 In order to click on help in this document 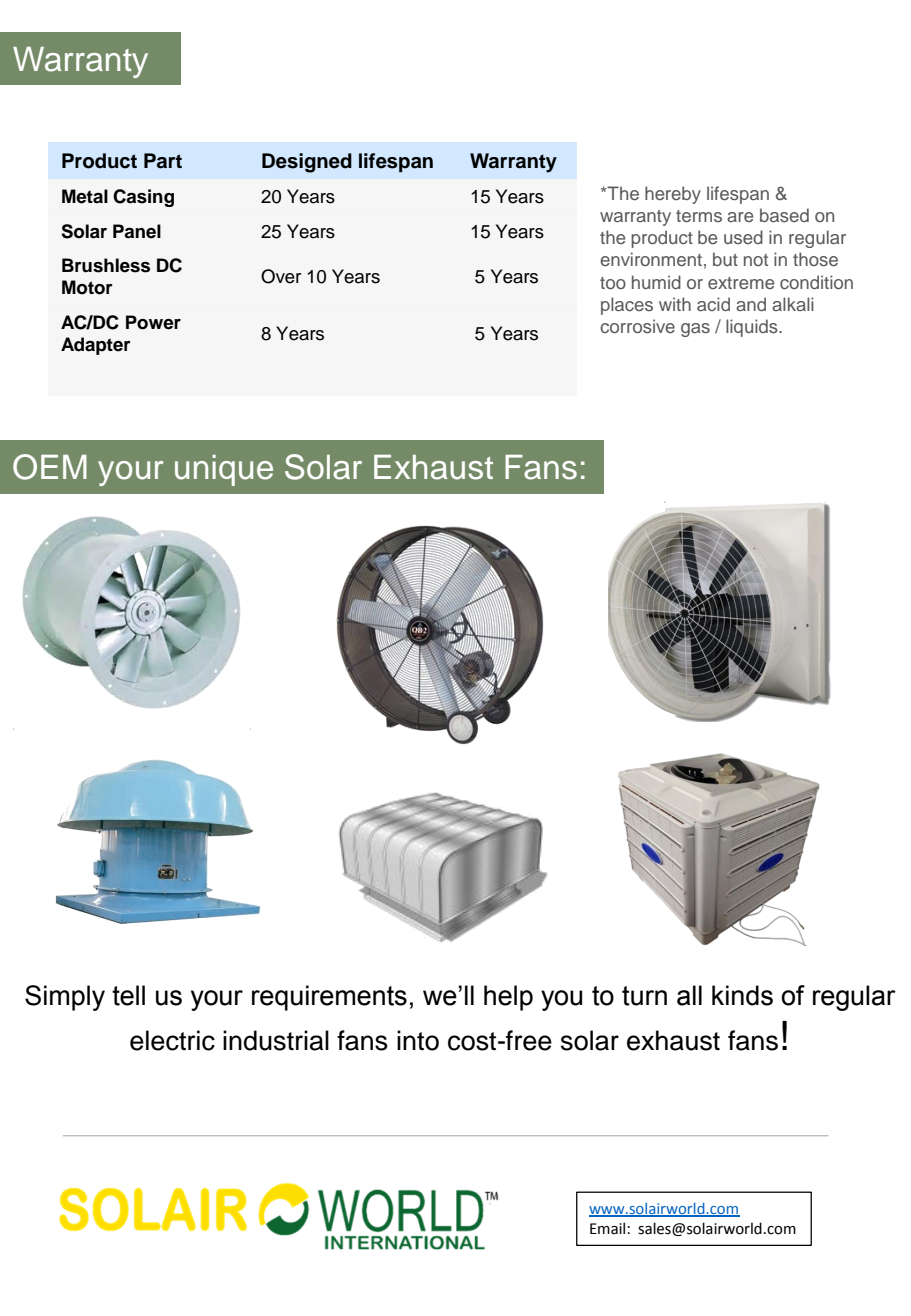, I will do `click(508, 998)`.
